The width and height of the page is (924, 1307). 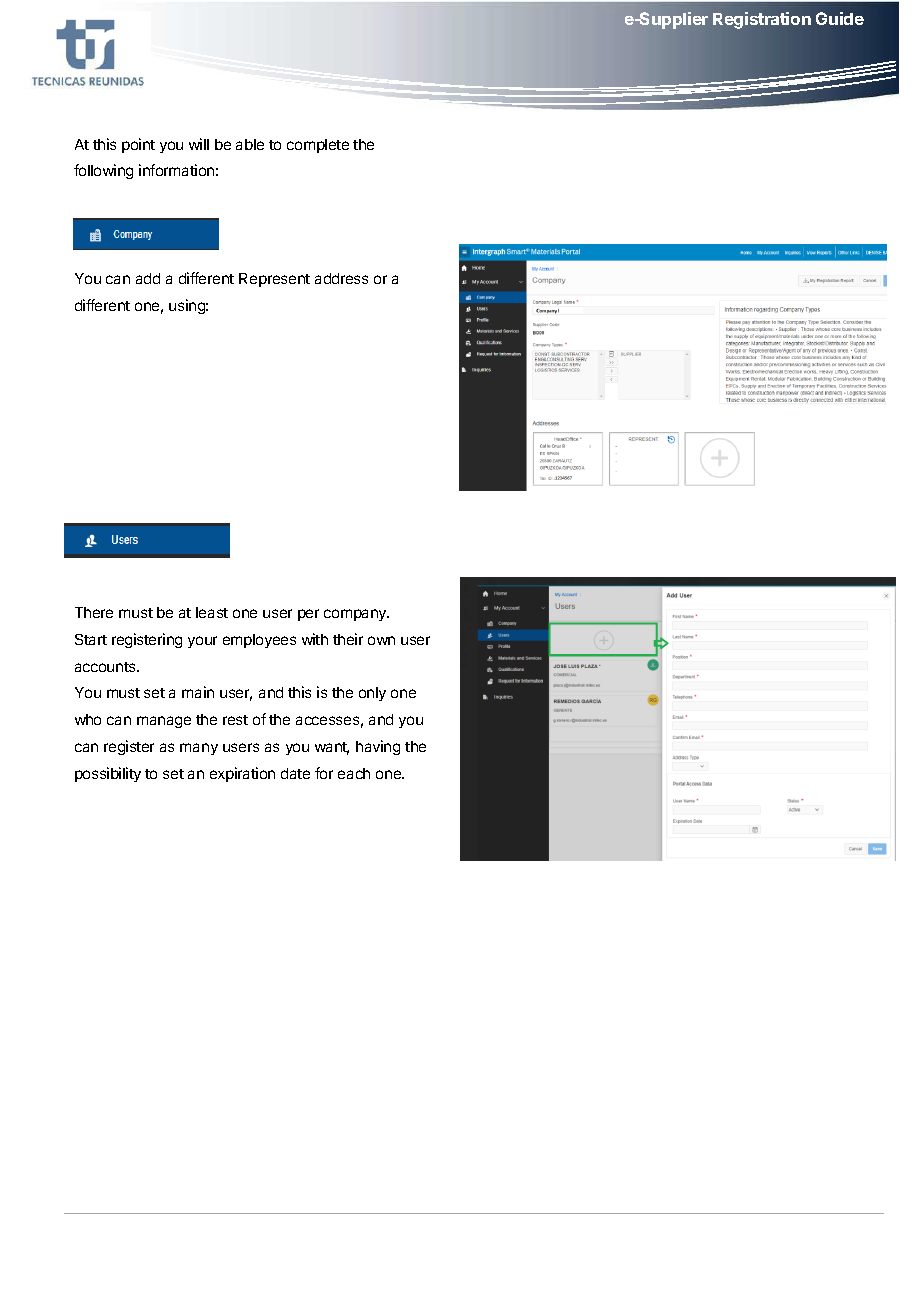 I want to click on will, so click(x=199, y=144).
